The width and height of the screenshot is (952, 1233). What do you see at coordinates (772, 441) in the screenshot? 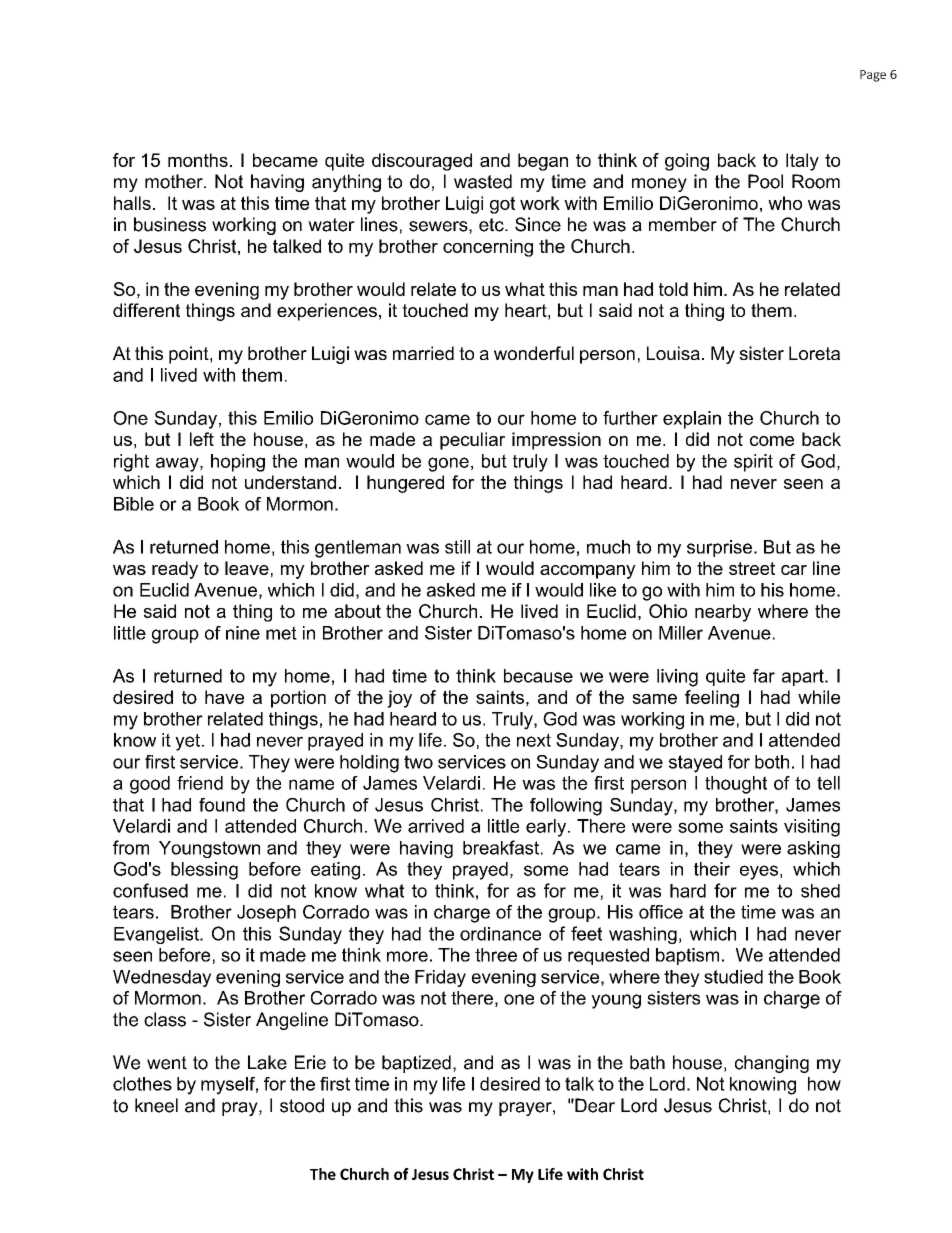
I see `come` at bounding box center [772, 441].
